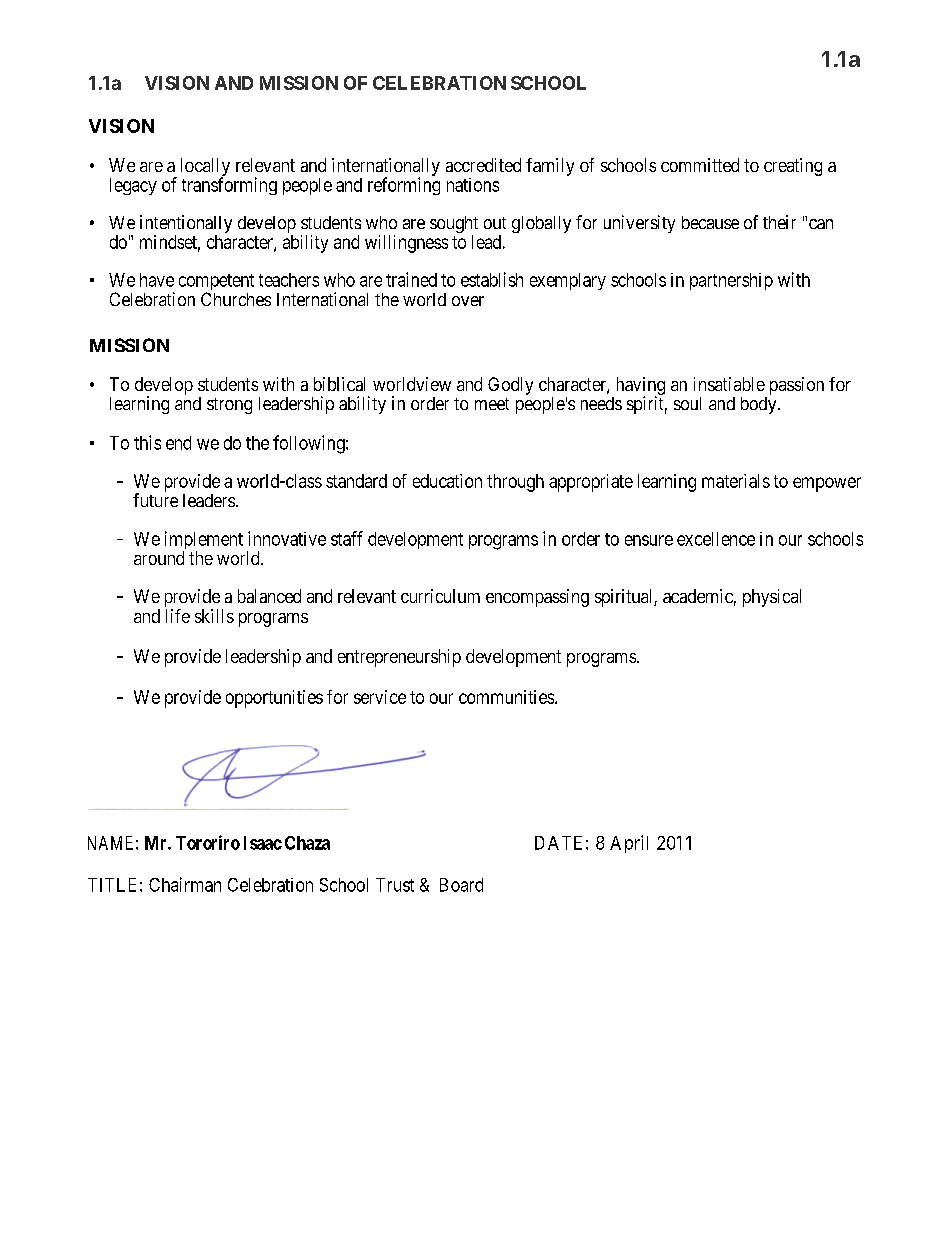 Image resolution: width=952 pixels, height=1233 pixels. I want to click on transforming, so click(229, 186).
